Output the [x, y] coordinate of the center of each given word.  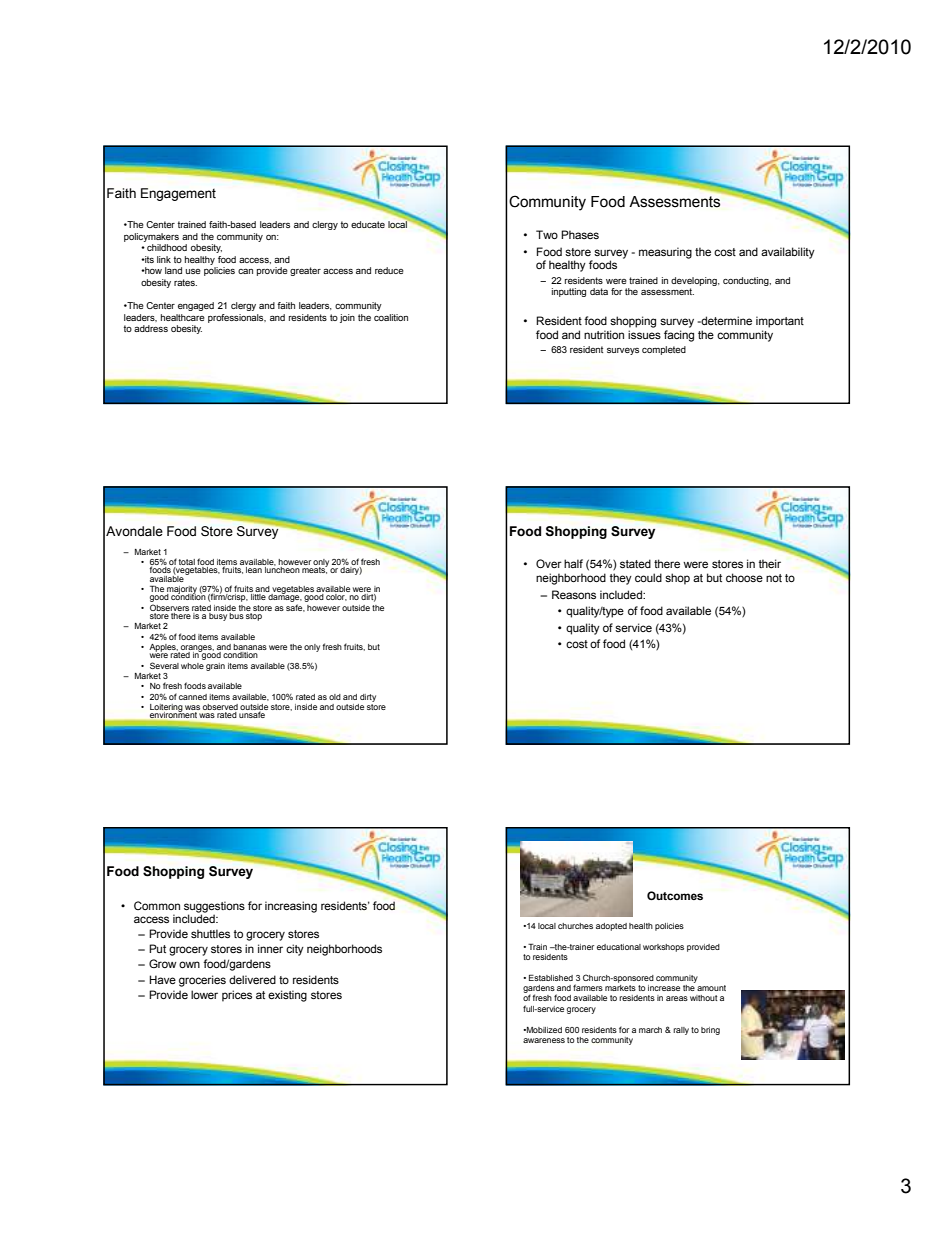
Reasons [574, 594]
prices [237, 996]
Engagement [178, 194]
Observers [169, 607]
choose [744, 577]
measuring [665, 253]
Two [547, 234]
